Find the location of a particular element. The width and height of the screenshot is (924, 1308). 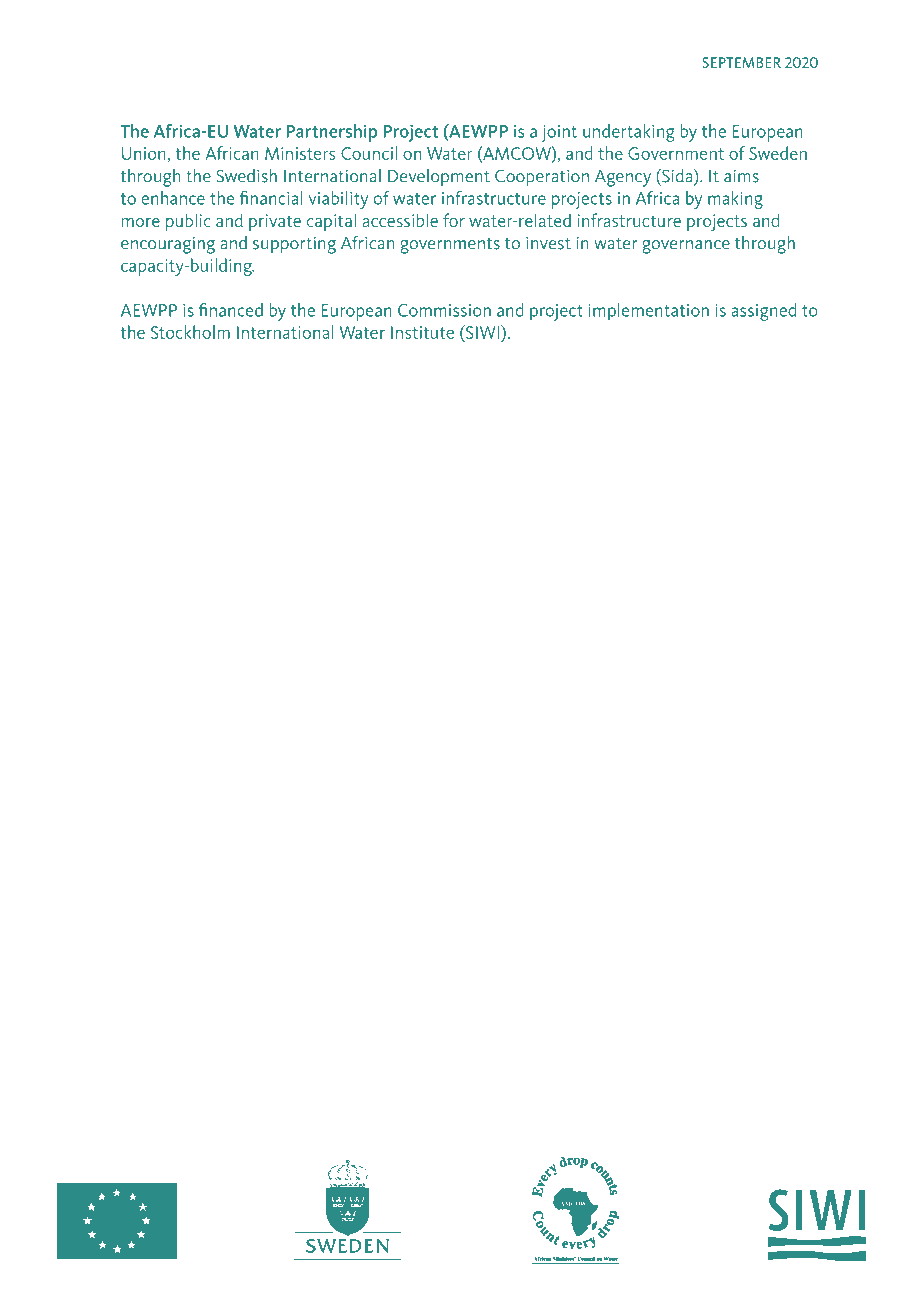

Sweden is located at coordinates (778, 153).
